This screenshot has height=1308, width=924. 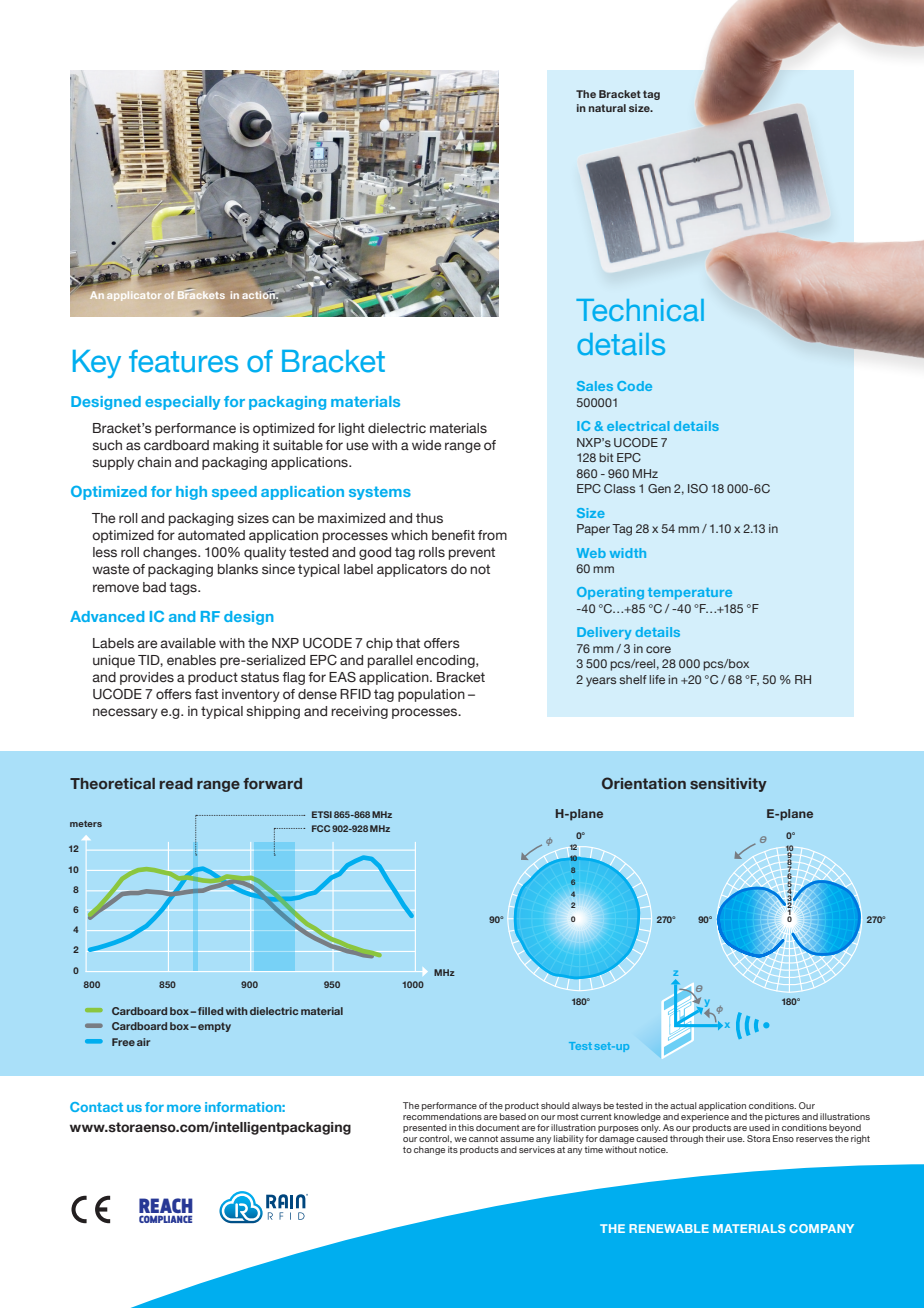 What do you see at coordinates (184, 1108) in the screenshot?
I see `more` at bounding box center [184, 1108].
